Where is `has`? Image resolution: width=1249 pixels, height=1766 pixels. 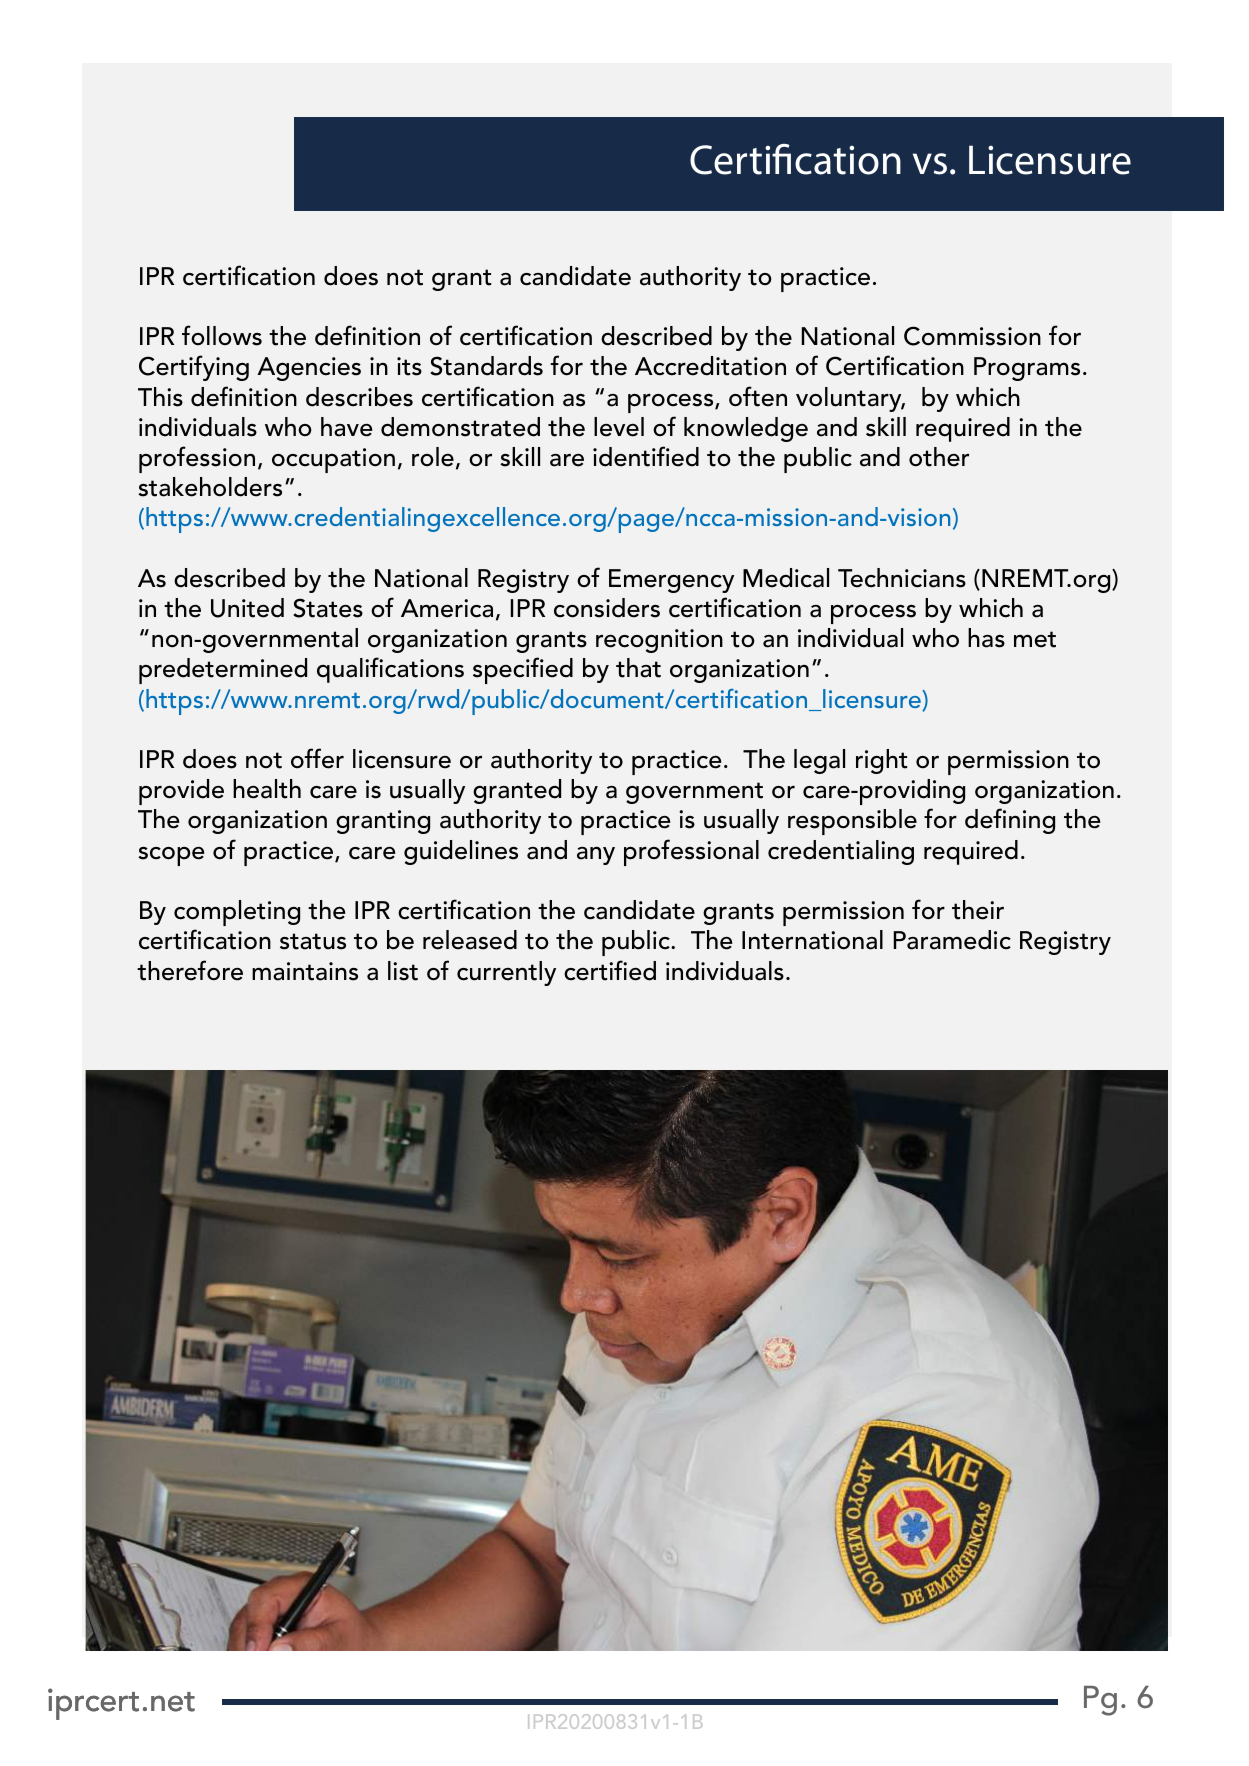 has is located at coordinates (986, 638).
